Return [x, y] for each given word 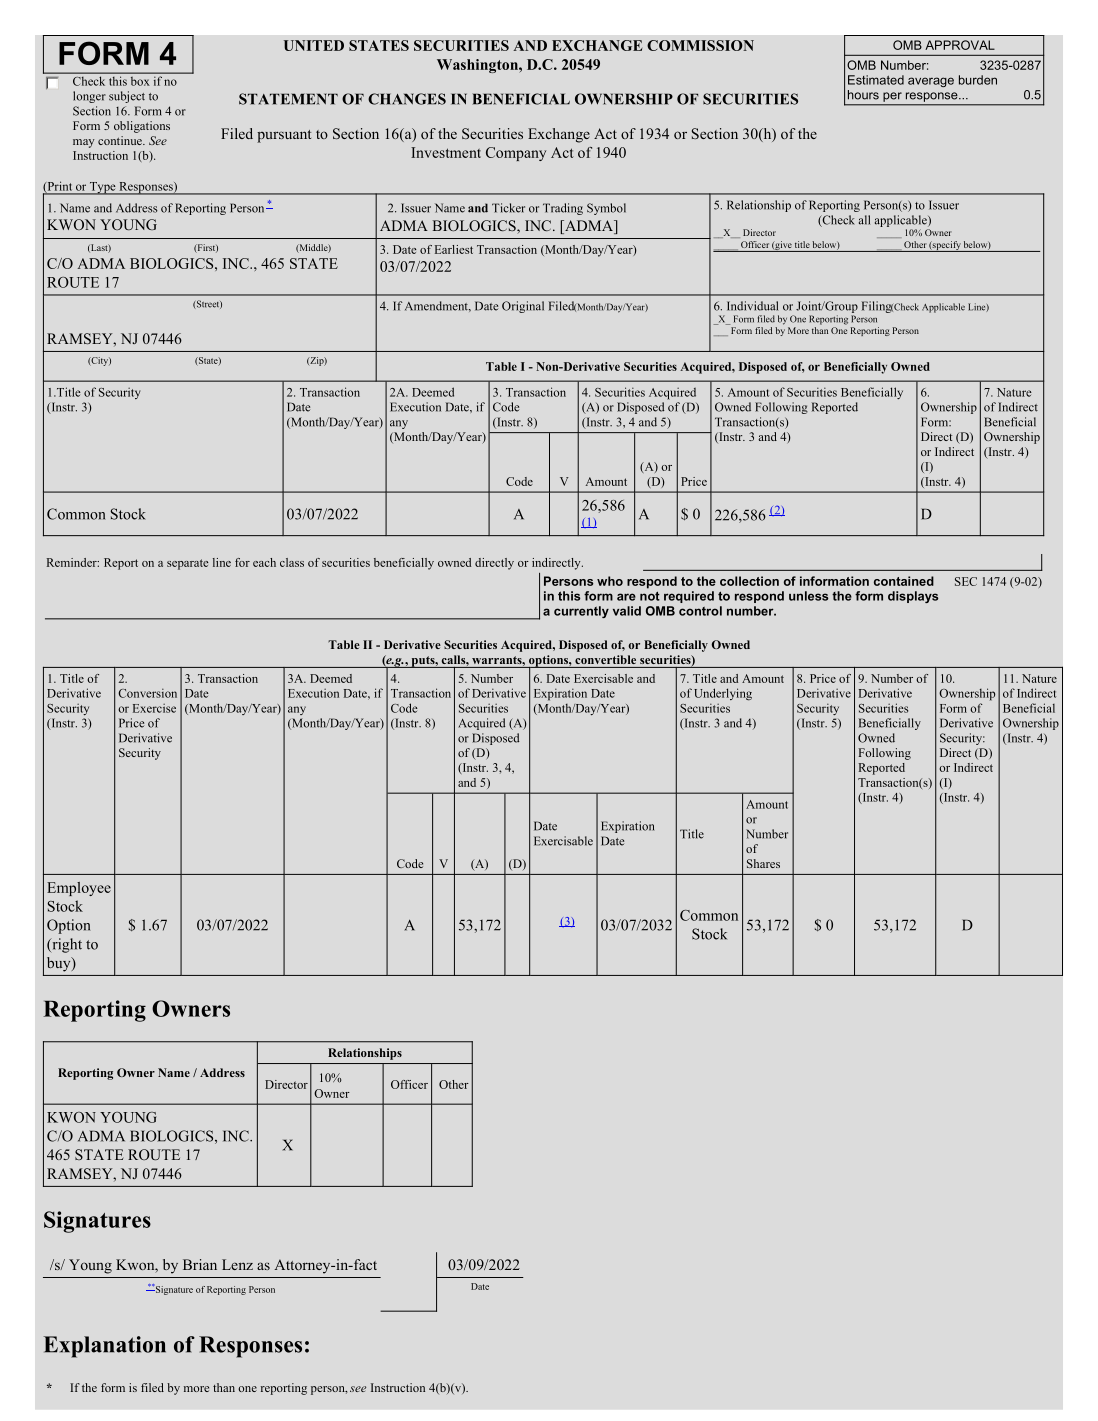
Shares [763, 863]
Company [516, 154]
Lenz [237, 1264]
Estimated [876, 80]
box [140, 81]
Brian [200, 1264]
